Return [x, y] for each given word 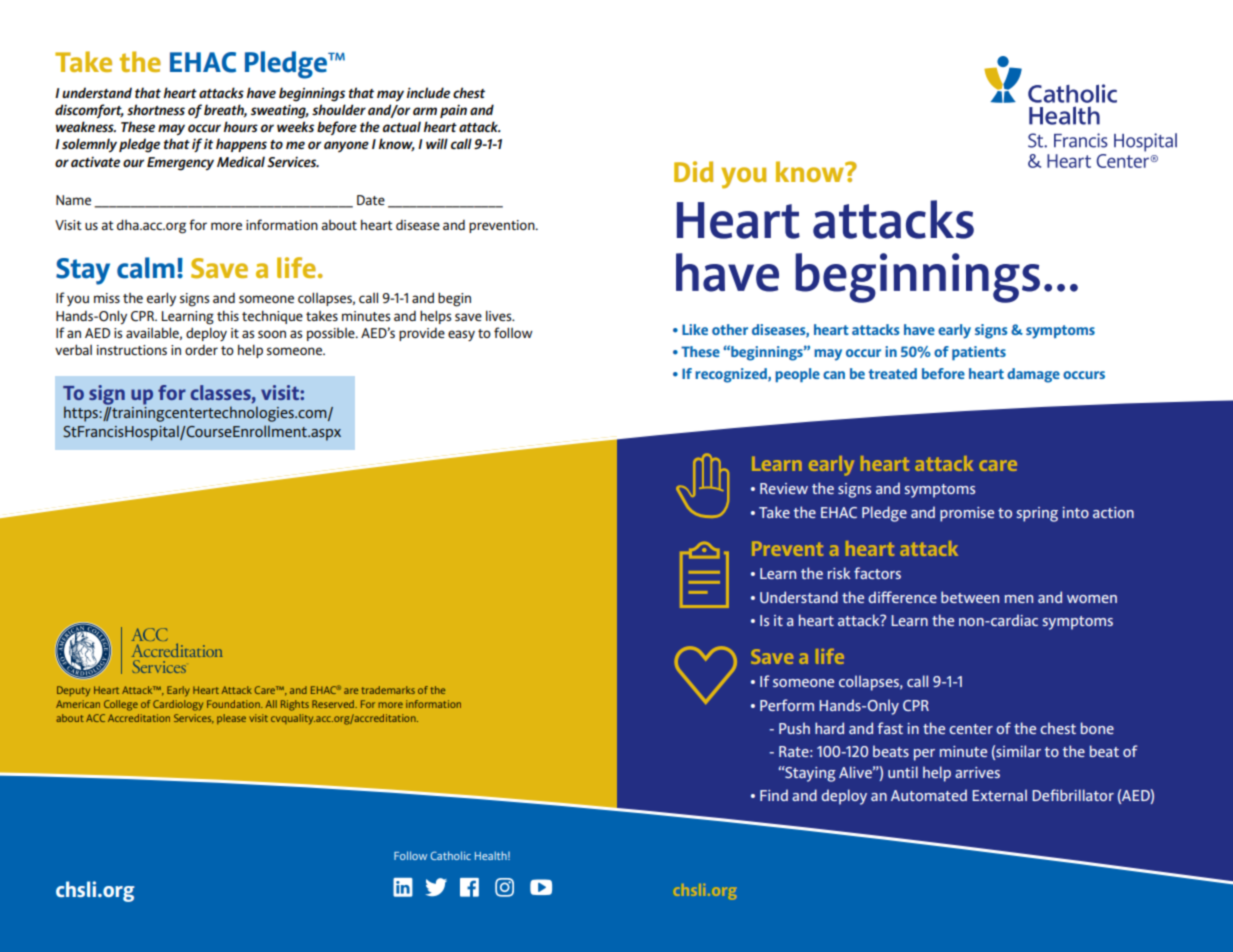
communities [180, 338]
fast [890, 728]
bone [1097, 728]
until [903, 772]
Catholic [450, 855]
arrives [977, 772]
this [228, 316]
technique [272, 317]
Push [794, 728]
